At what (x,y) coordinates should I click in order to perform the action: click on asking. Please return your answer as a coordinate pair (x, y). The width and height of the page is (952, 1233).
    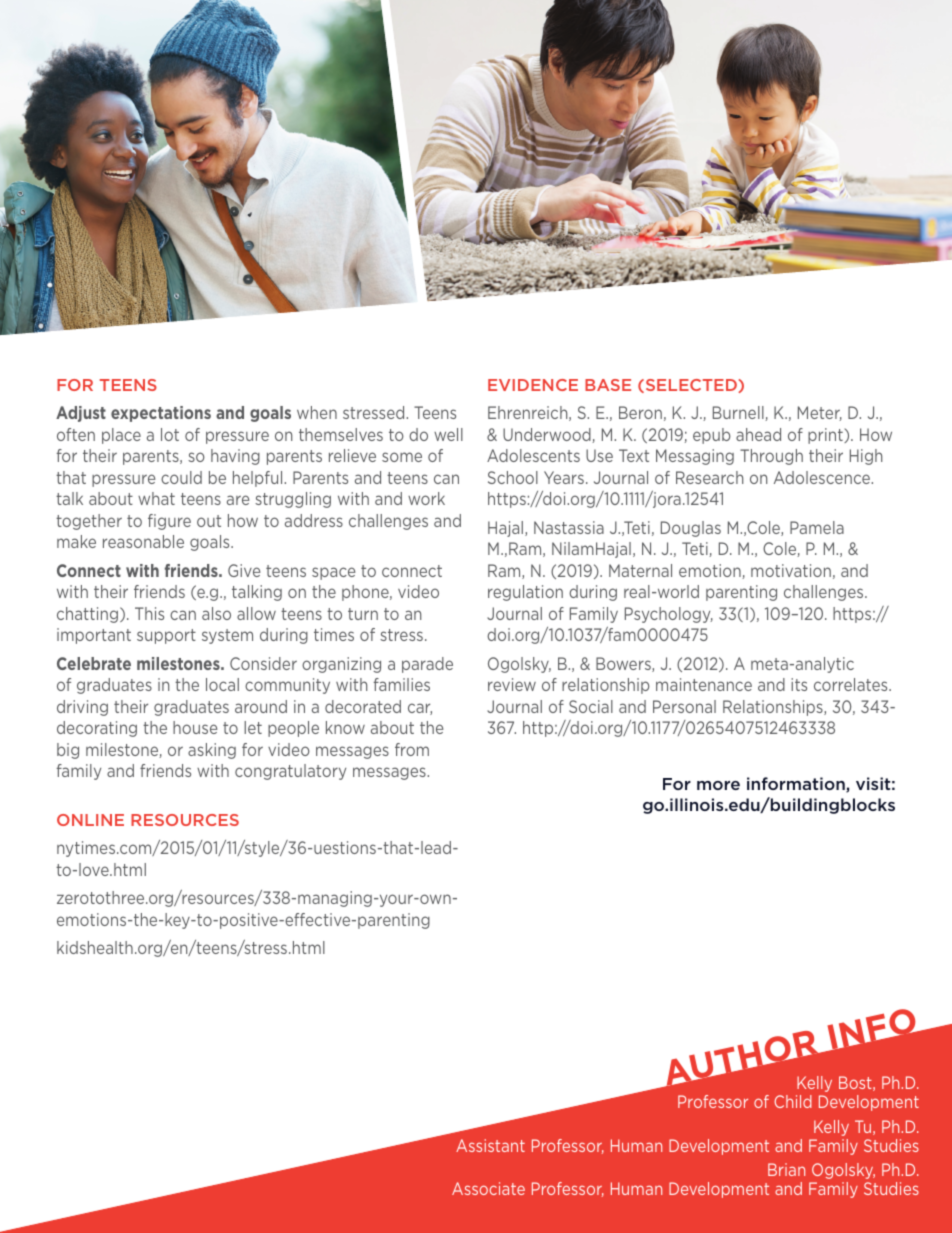
    Looking at the image, I should click on (212, 751).
